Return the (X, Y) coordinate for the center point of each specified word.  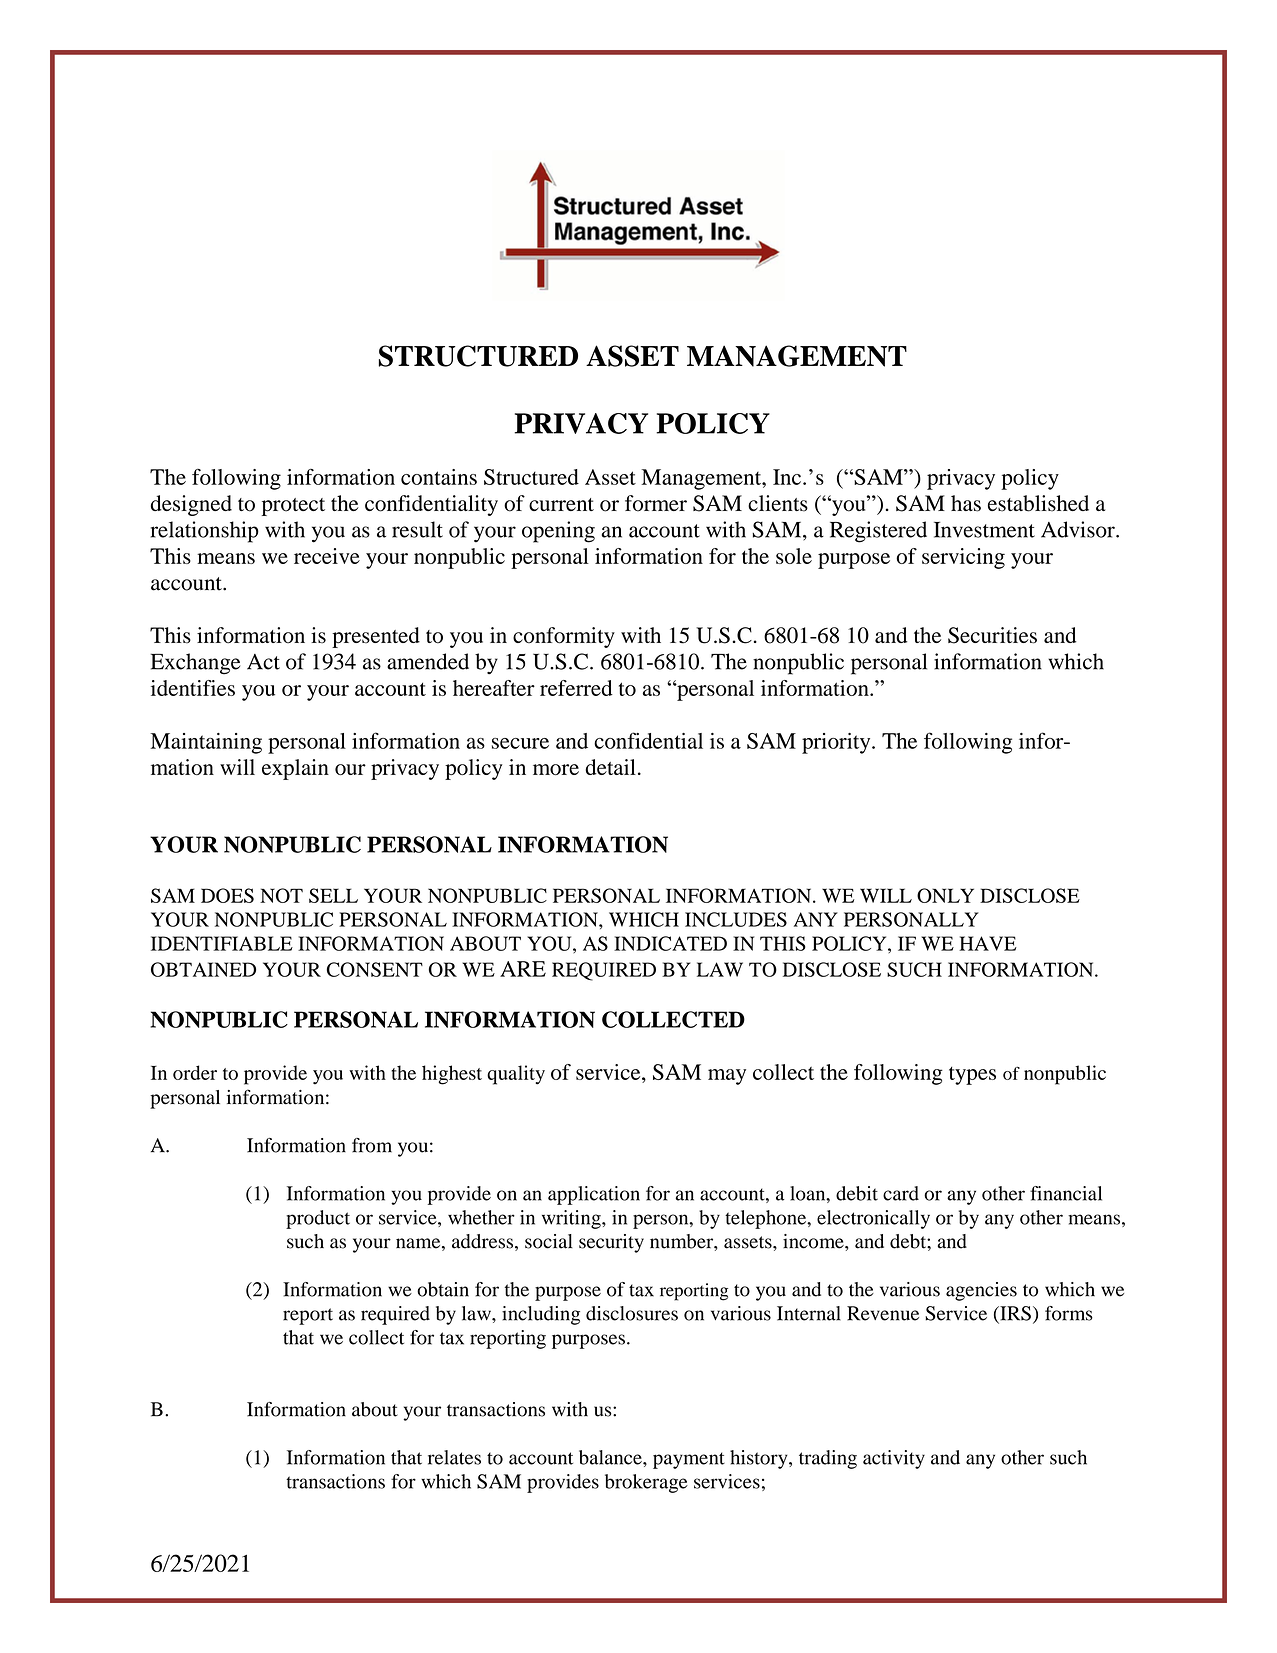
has (966, 503)
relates (454, 1457)
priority (837, 743)
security (611, 1243)
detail (611, 767)
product (318, 1219)
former (656, 503)
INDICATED (670, 943)
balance (611, 1457)
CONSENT (375, 969)
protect (293, 507)
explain (295, 769)
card (901, 1193)
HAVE (988, 943)
